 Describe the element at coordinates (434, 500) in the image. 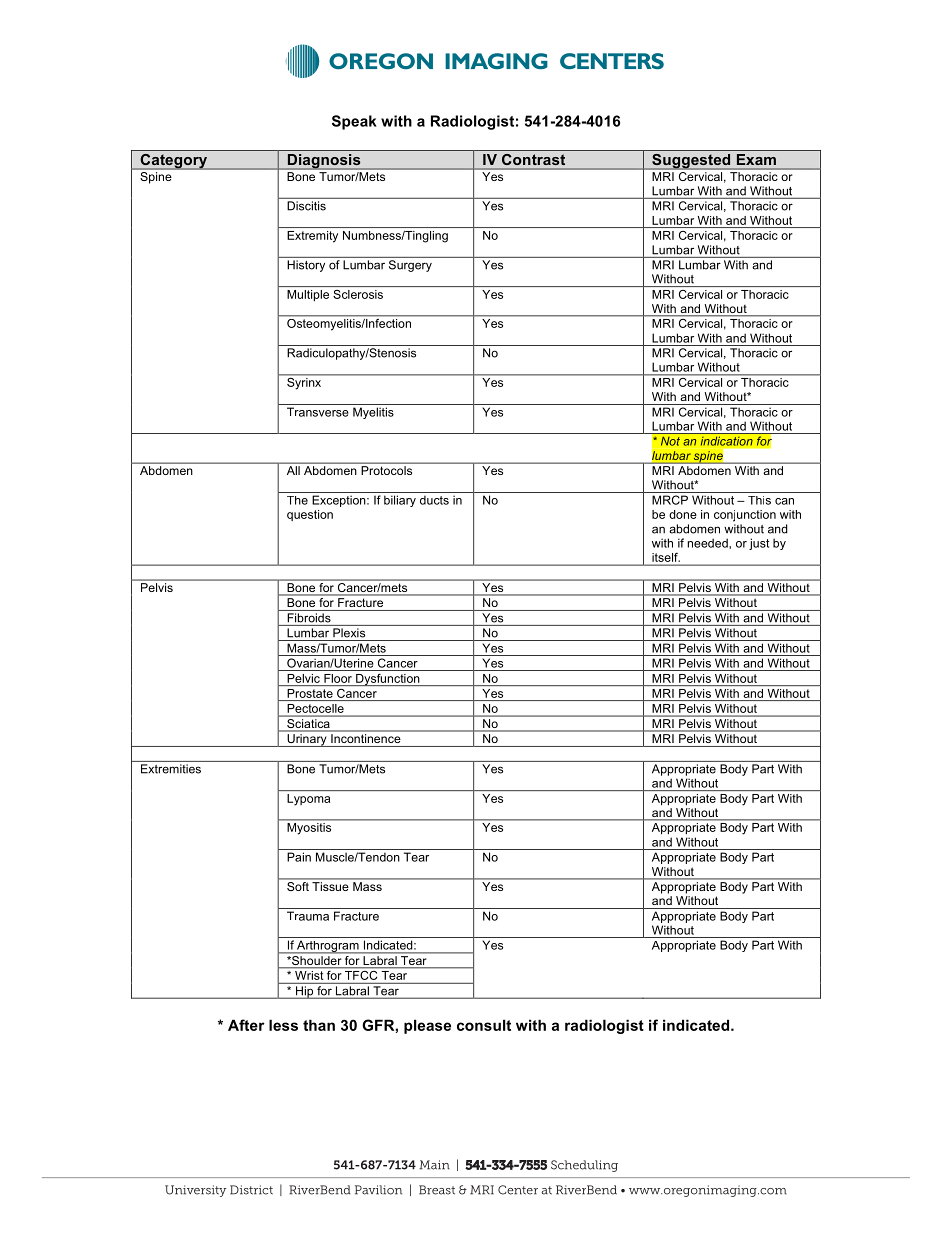

I see `ducts` at that location.
